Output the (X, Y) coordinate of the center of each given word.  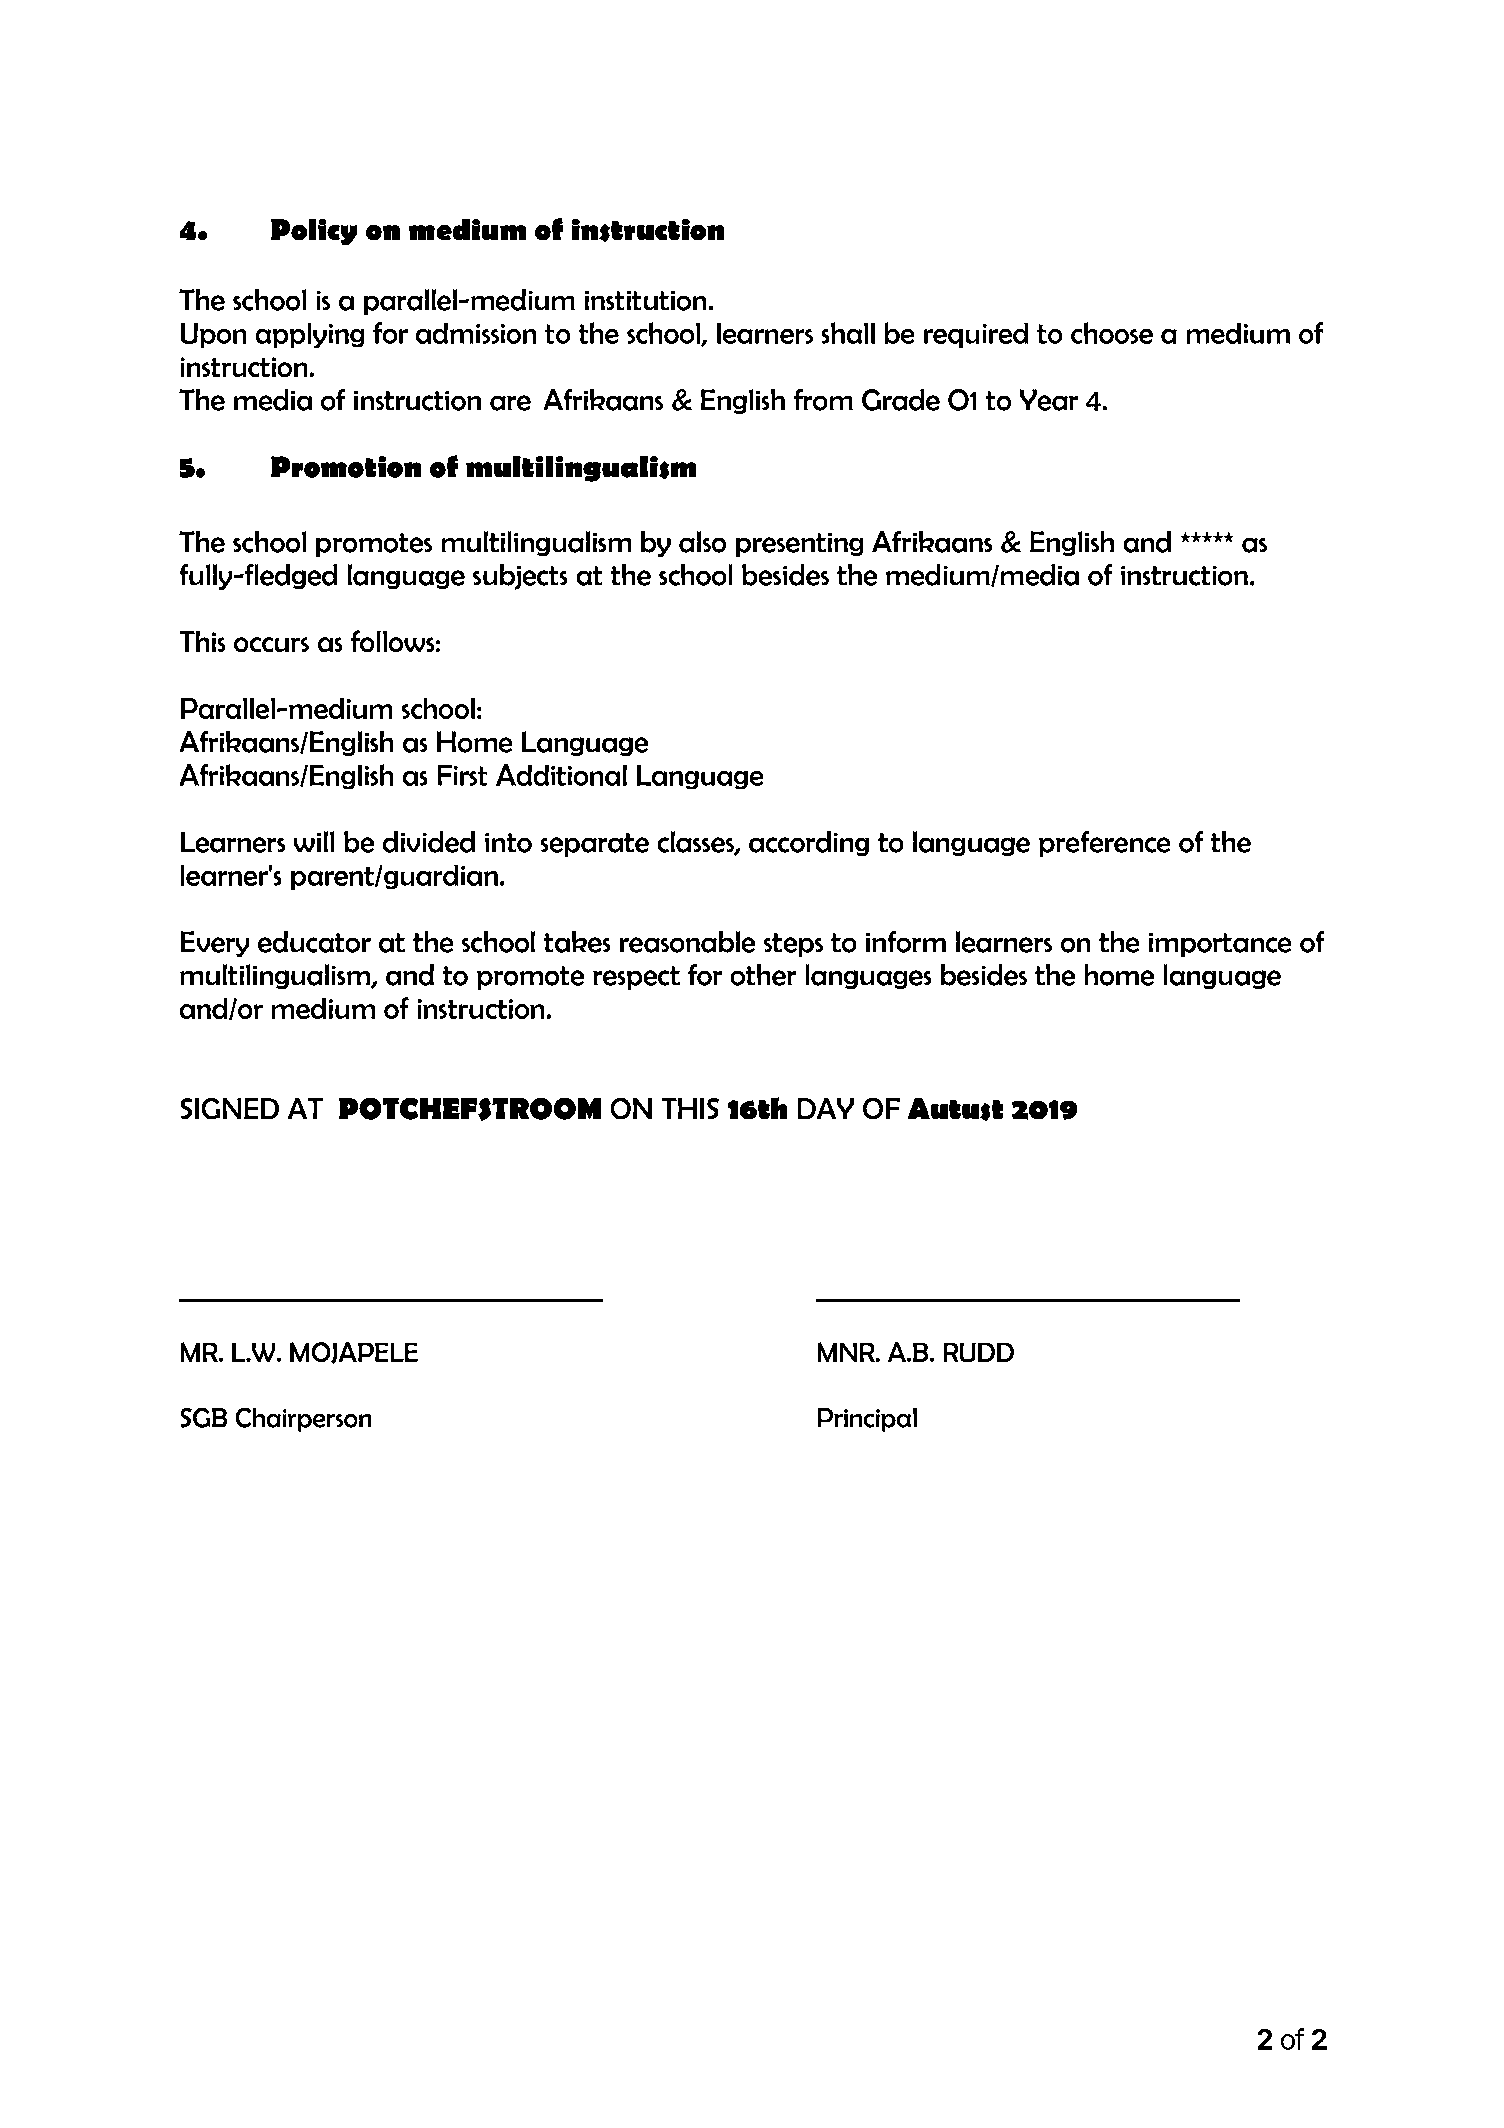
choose (1112, 333)
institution (645, 301)
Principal (867, 1420)
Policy (314, 232)
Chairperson (303, 1420)
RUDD (979, 1352)
